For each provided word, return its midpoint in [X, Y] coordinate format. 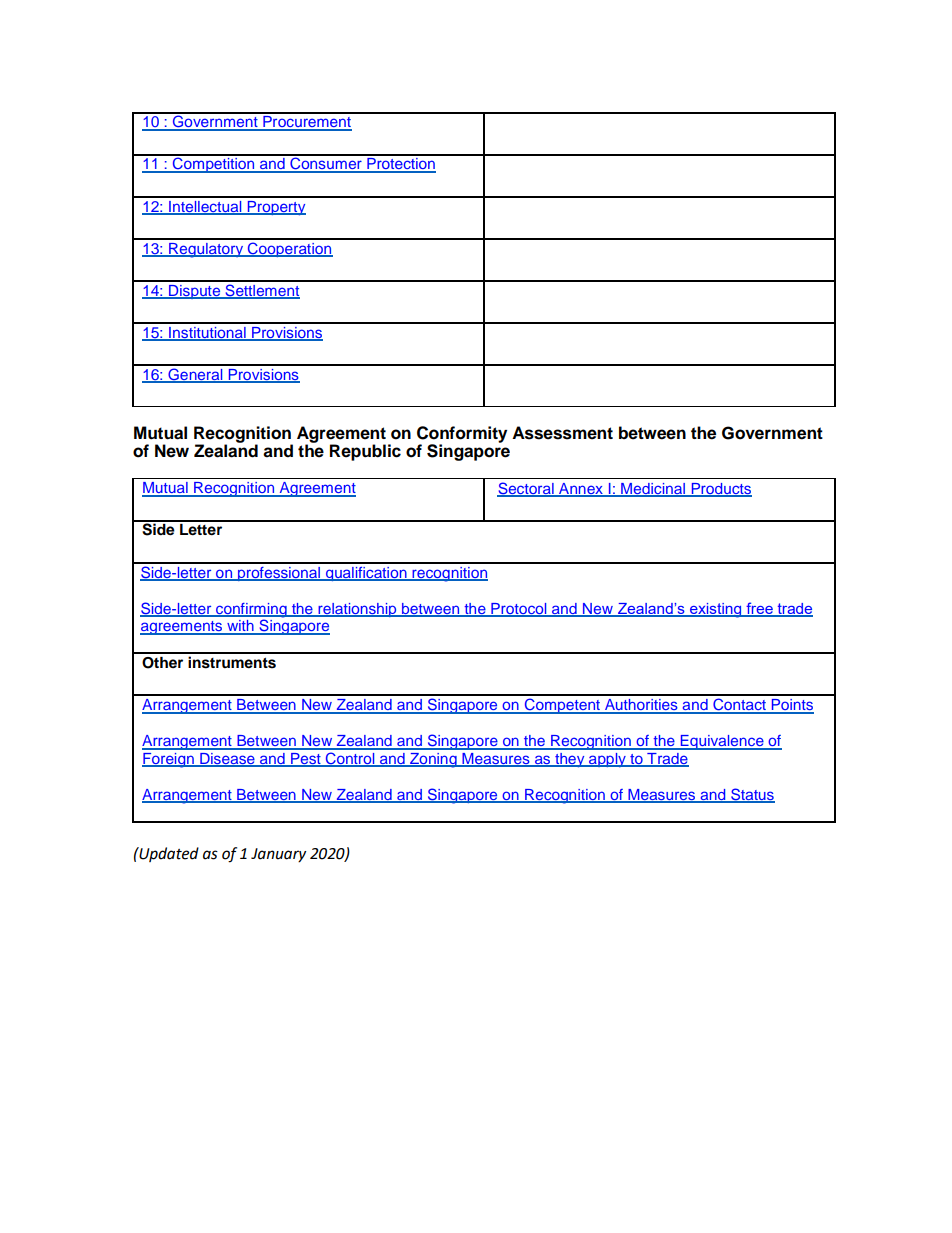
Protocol [519, 609]
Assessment [562, 433]
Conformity [462, 435]
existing [716, 610]
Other [162, 663]
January [278, 855]
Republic [365, 452]
